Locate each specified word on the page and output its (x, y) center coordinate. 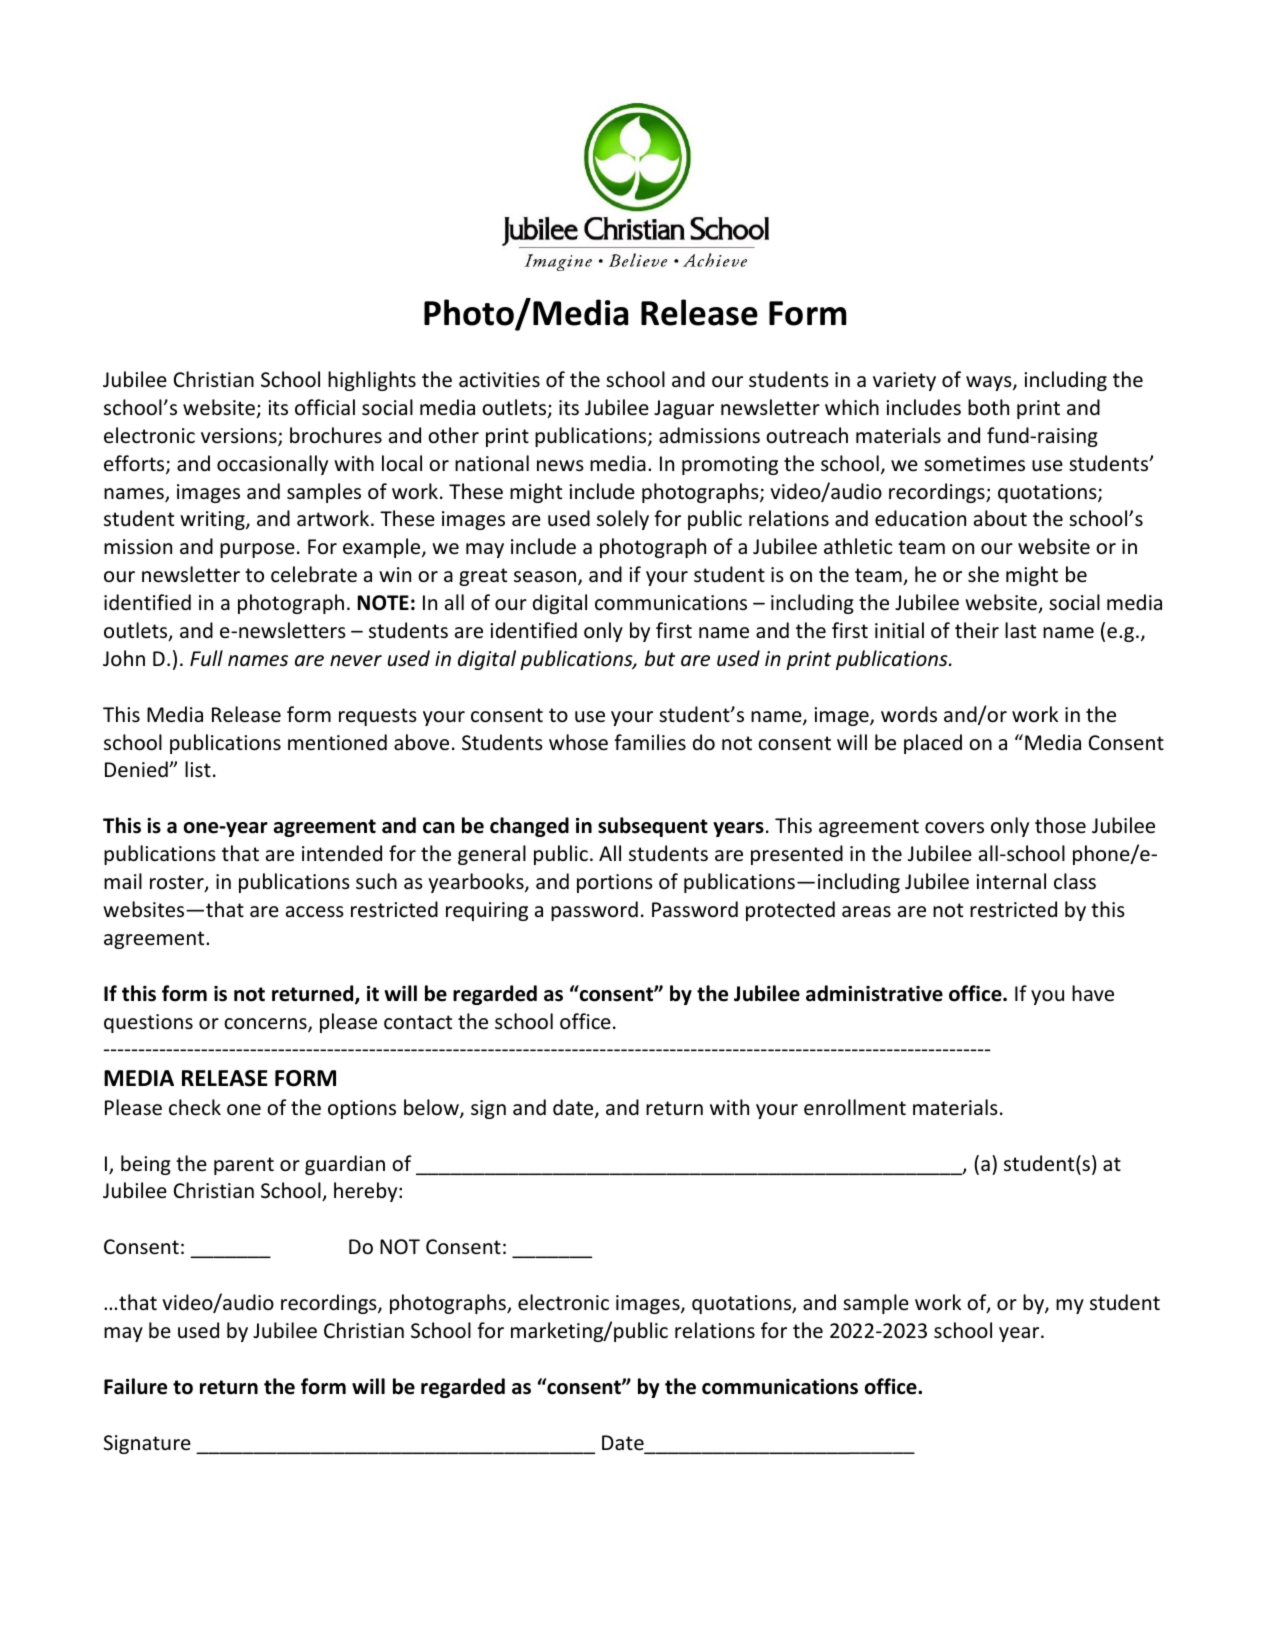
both (988, 407)
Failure (135, 1386)
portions (615, 883)
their (977, 630)
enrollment (855, 1107)
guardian (345, 1165)
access (315, 912)
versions (240, 437)
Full (206, 658)
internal (1011, 881)
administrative (874, 993)
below (432, 1108)
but (659, 658)
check (195, 1107)
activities (499, 380)
